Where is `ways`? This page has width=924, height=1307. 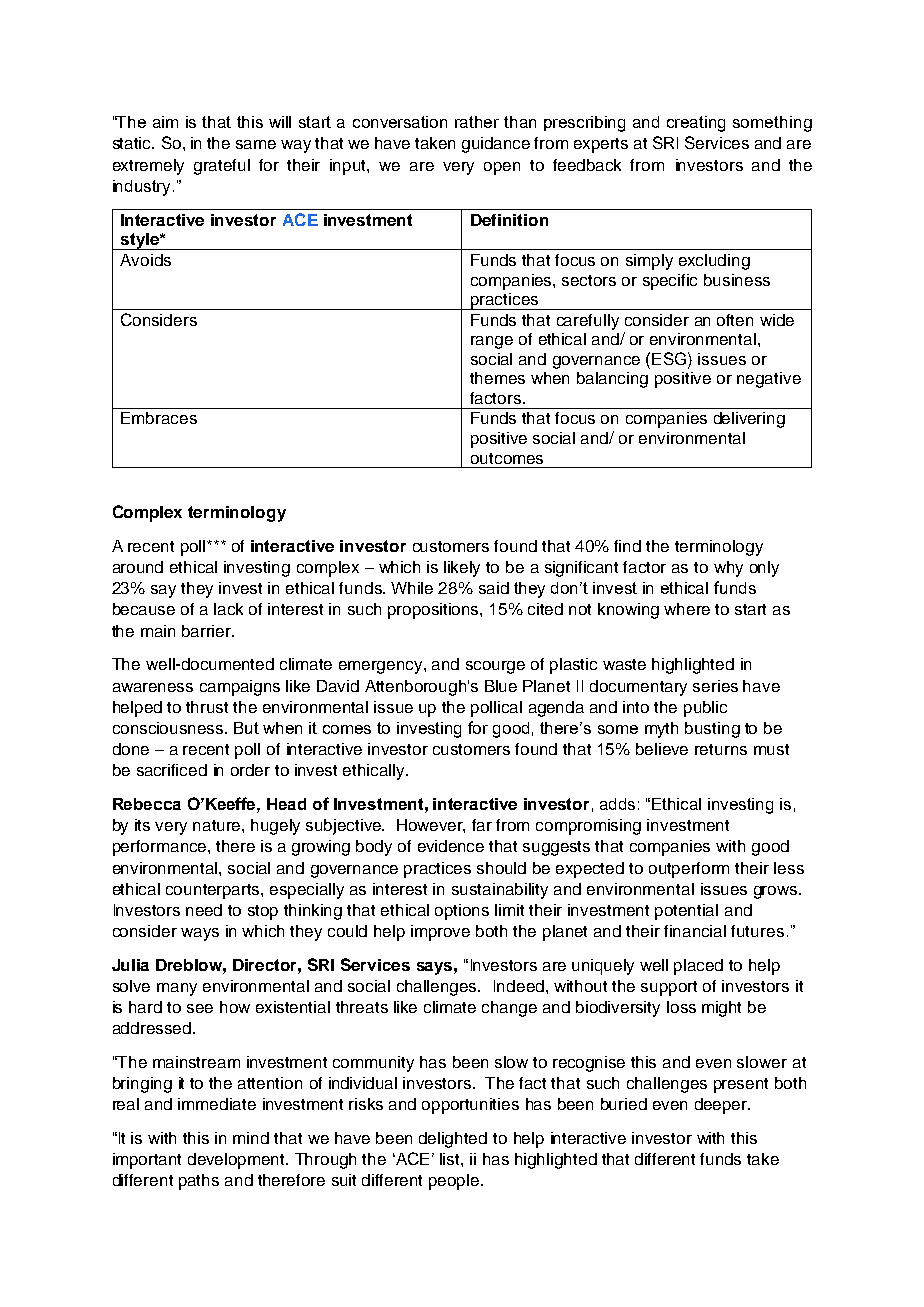
ways is located at coordinates (200, 934).
